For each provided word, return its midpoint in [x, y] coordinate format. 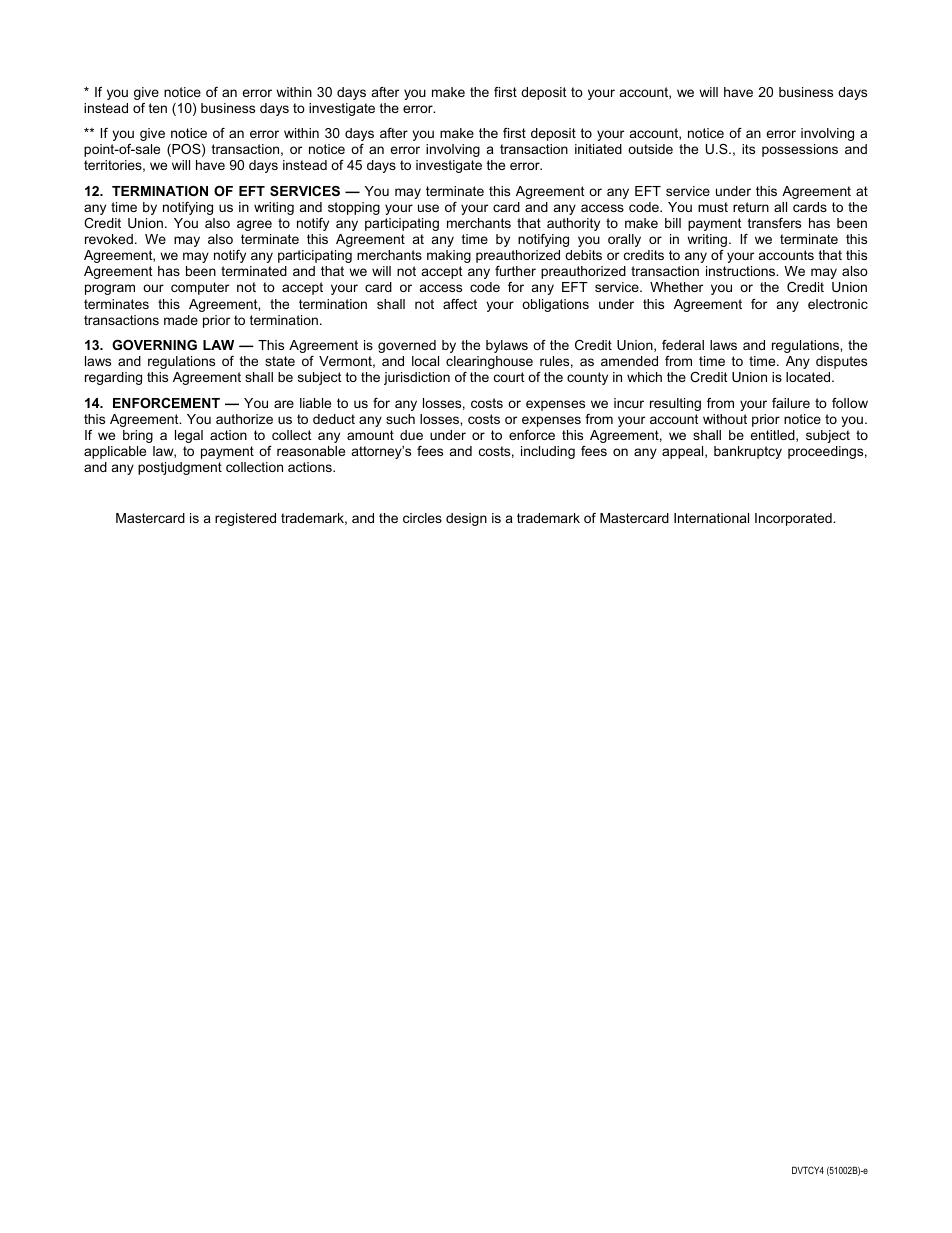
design [466, 519]
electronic [838, 304]
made [181, 320]
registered [245, 519]
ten [158, 108]
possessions [800, 150]
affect [460, 304]
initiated [598, 149]
